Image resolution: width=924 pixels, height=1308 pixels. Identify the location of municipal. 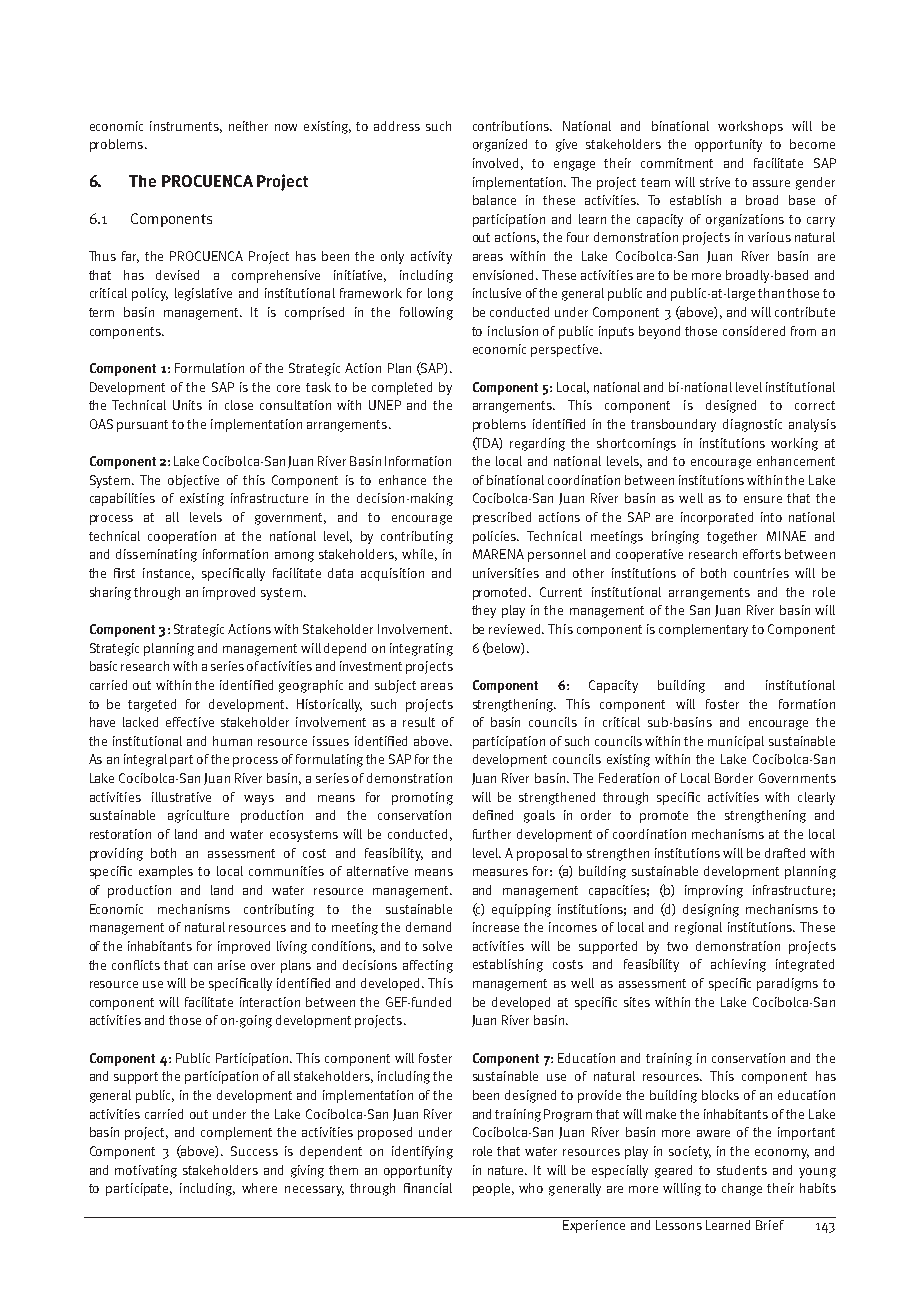
(736, 742).
